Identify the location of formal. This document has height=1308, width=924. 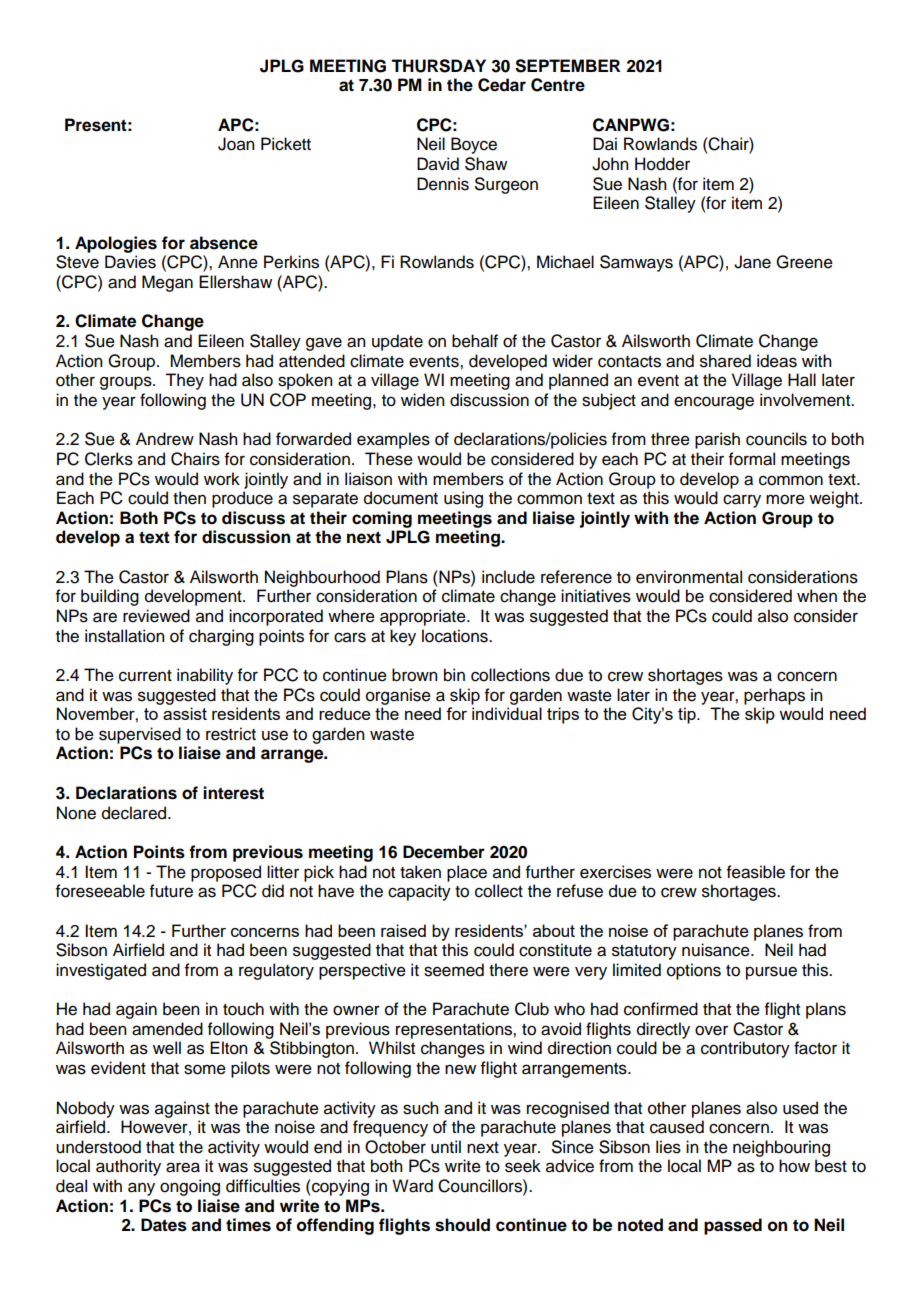
(752, 459).
